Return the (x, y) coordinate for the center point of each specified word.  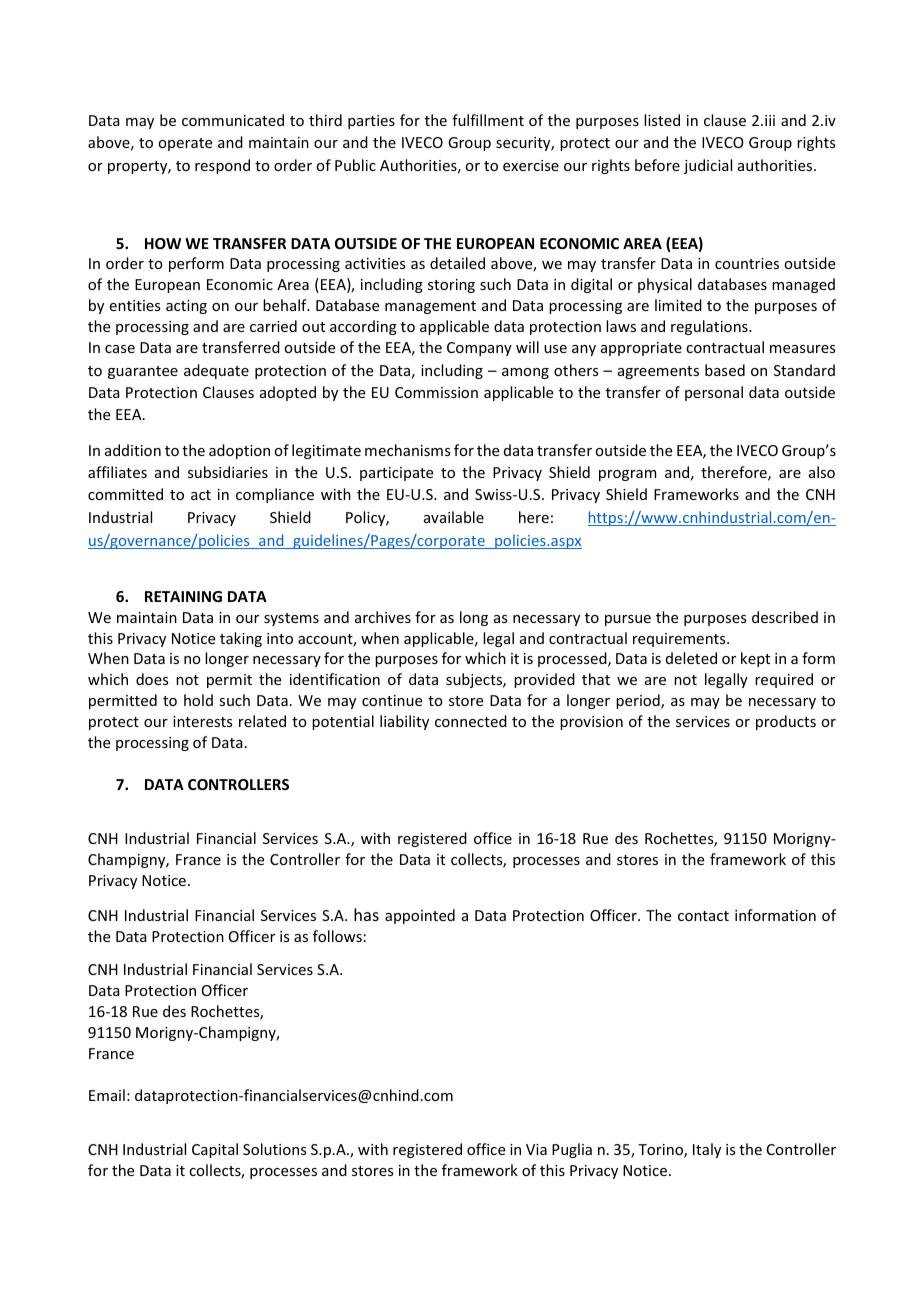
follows (337, 936)
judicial (708, 166)
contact (703, 916)
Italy (707, 1150)
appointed (420, 916)
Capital (215, 1150)
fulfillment (488, 120)
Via (536, 1149)
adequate (216, 371)
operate (185, 144)
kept (755, 659)
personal (714, 393)
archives (383, 617)
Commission (436, 392)
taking (241, 639)
